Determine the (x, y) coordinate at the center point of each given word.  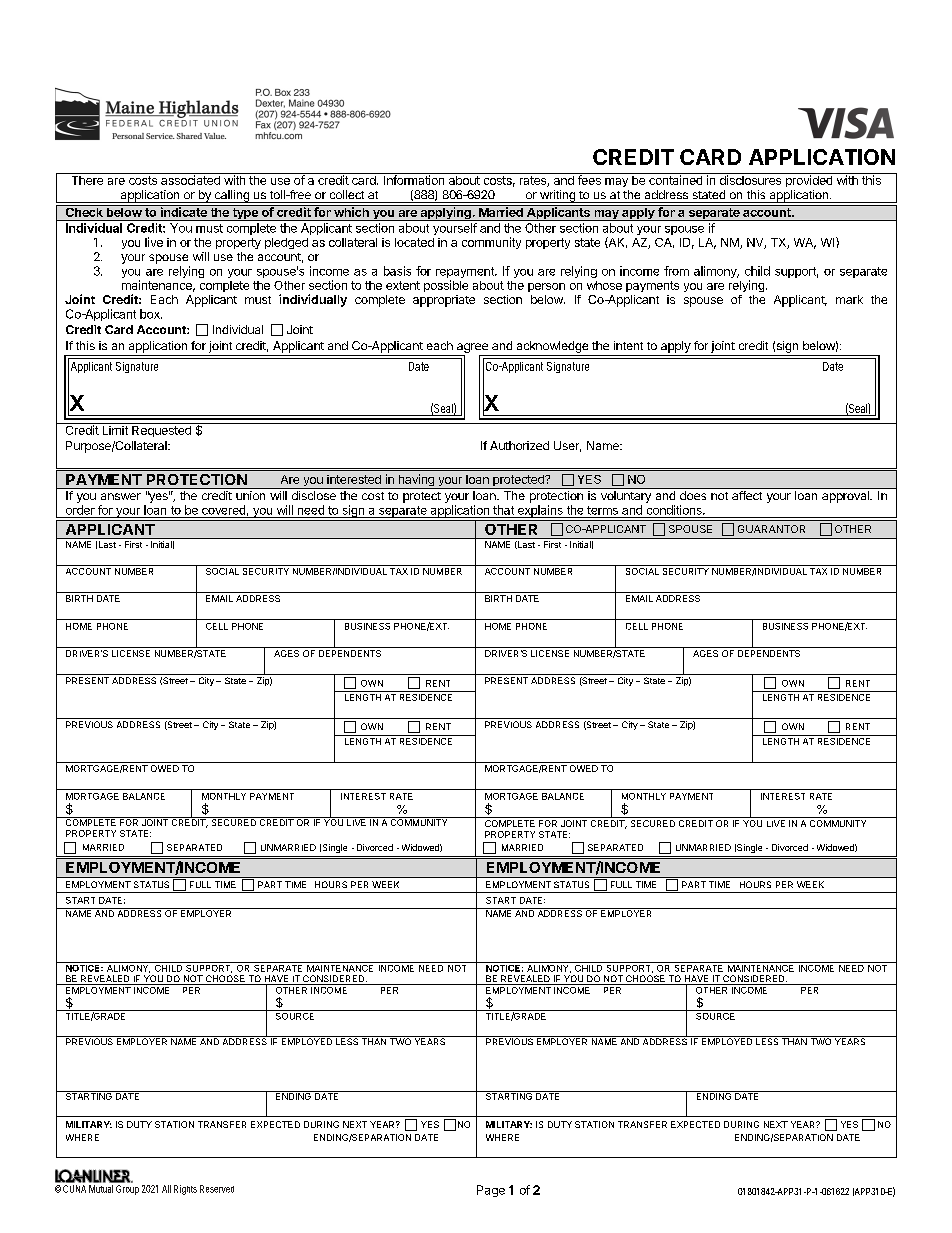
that (503, 510)
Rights (185, 1190)
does (693, 495)
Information (414, 179)
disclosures (750, 179)
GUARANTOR (771, 529)
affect (747, 495)
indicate (183, 211)
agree (472, 348)
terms (602, 510)
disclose (314, 495)
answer (121, 496)
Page (491, 1191)
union (250, 495)
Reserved (217, 1189)
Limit (115, 429)
